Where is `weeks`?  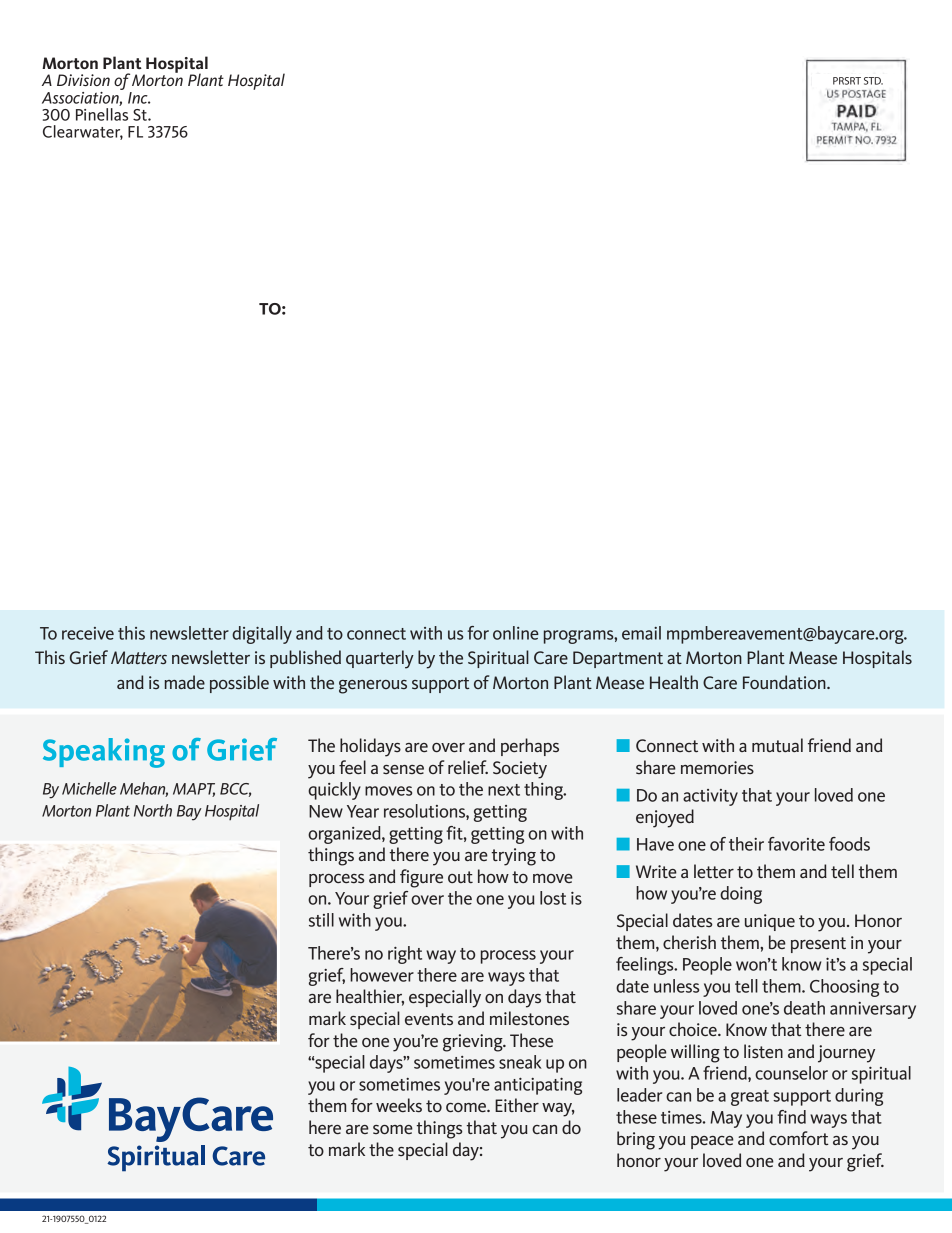
weeks is located at coordinates (399, 1105).
